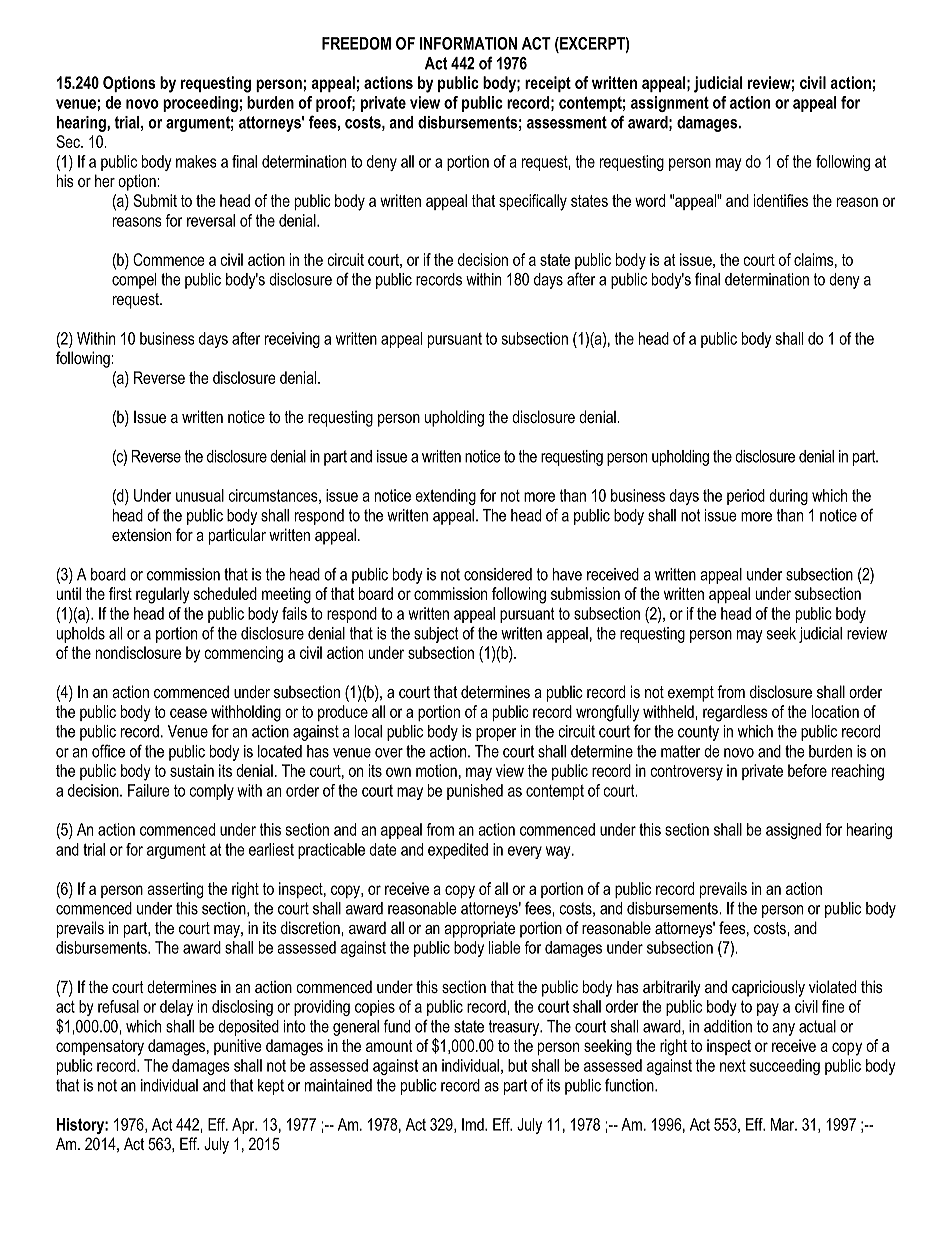 Image resolution: width=952 pixels, height=1233 pixels. I want to click on extending, so click(445, 497).
